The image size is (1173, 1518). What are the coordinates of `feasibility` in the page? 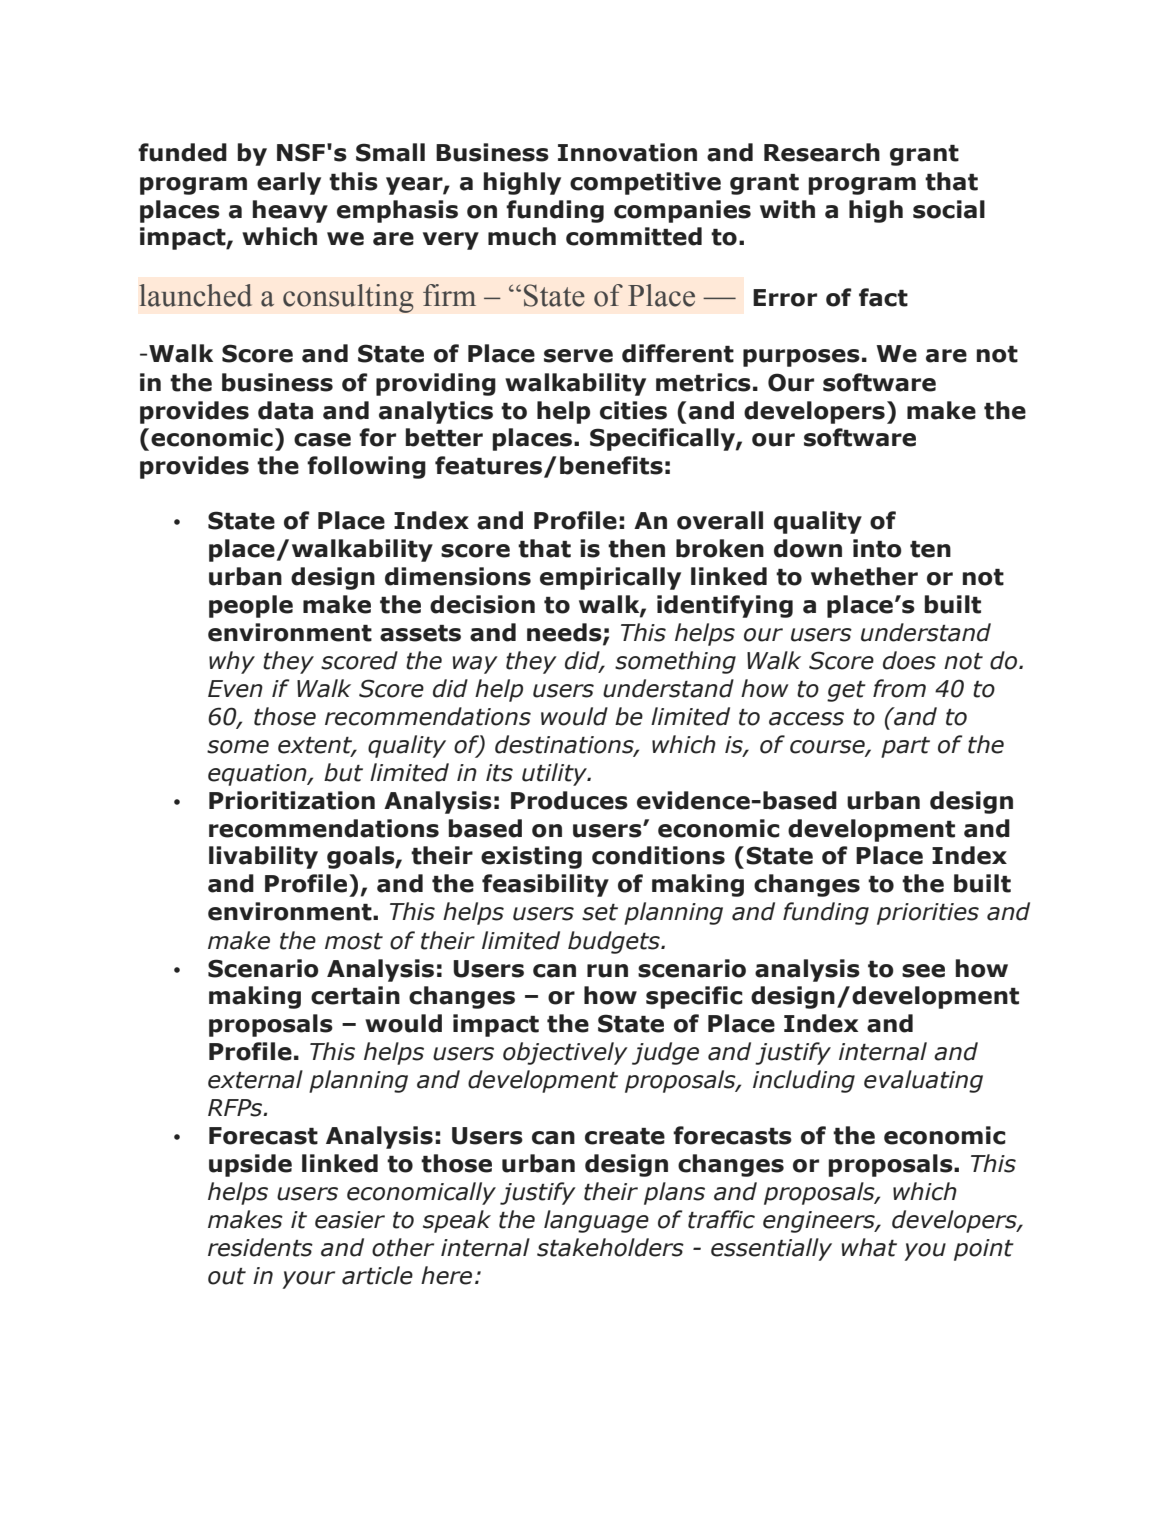 It's located at (545, 885).
